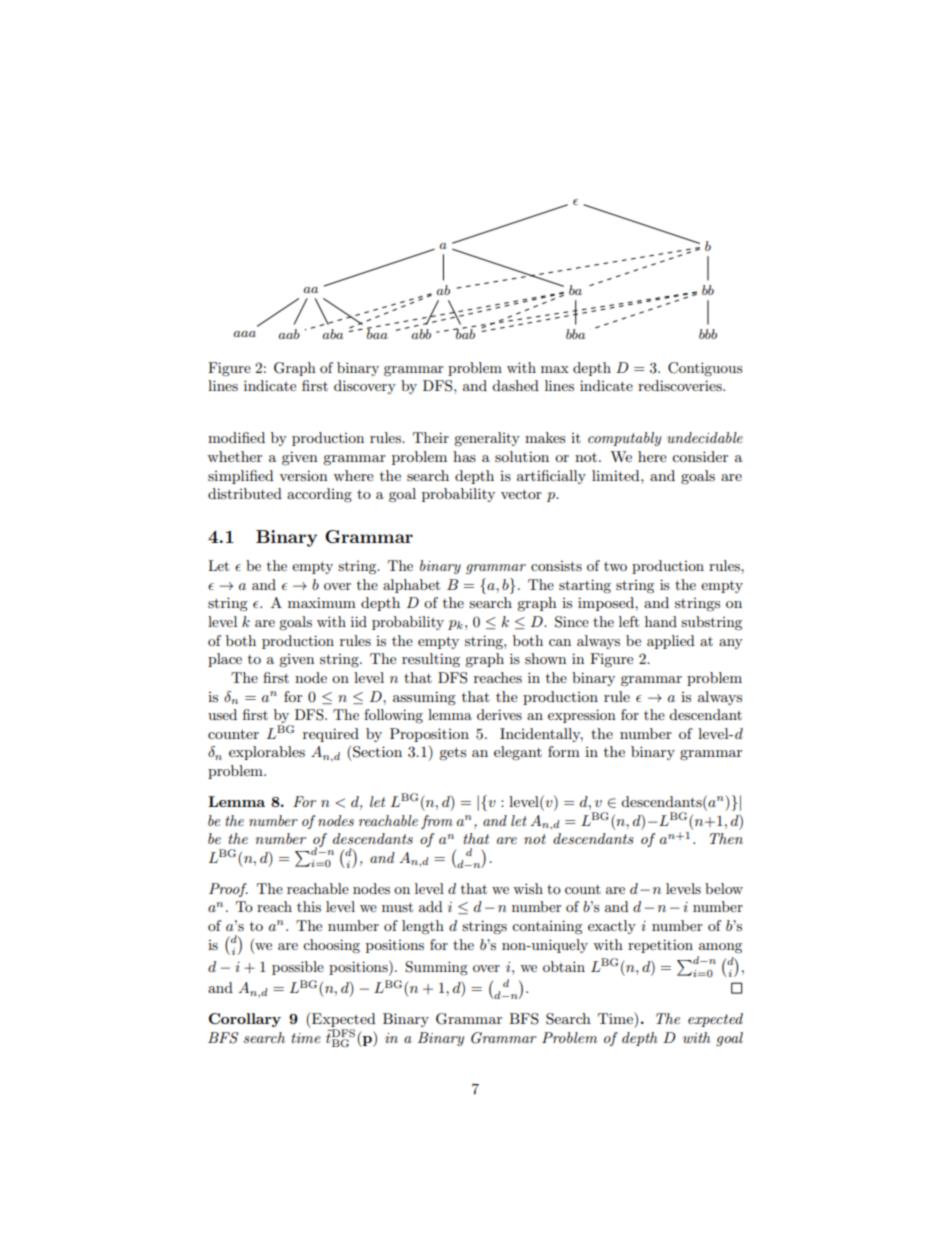  What do you see at coordinates (298, 968) in the screenshot?
I see `possible` at bounding box center [298, 968].
